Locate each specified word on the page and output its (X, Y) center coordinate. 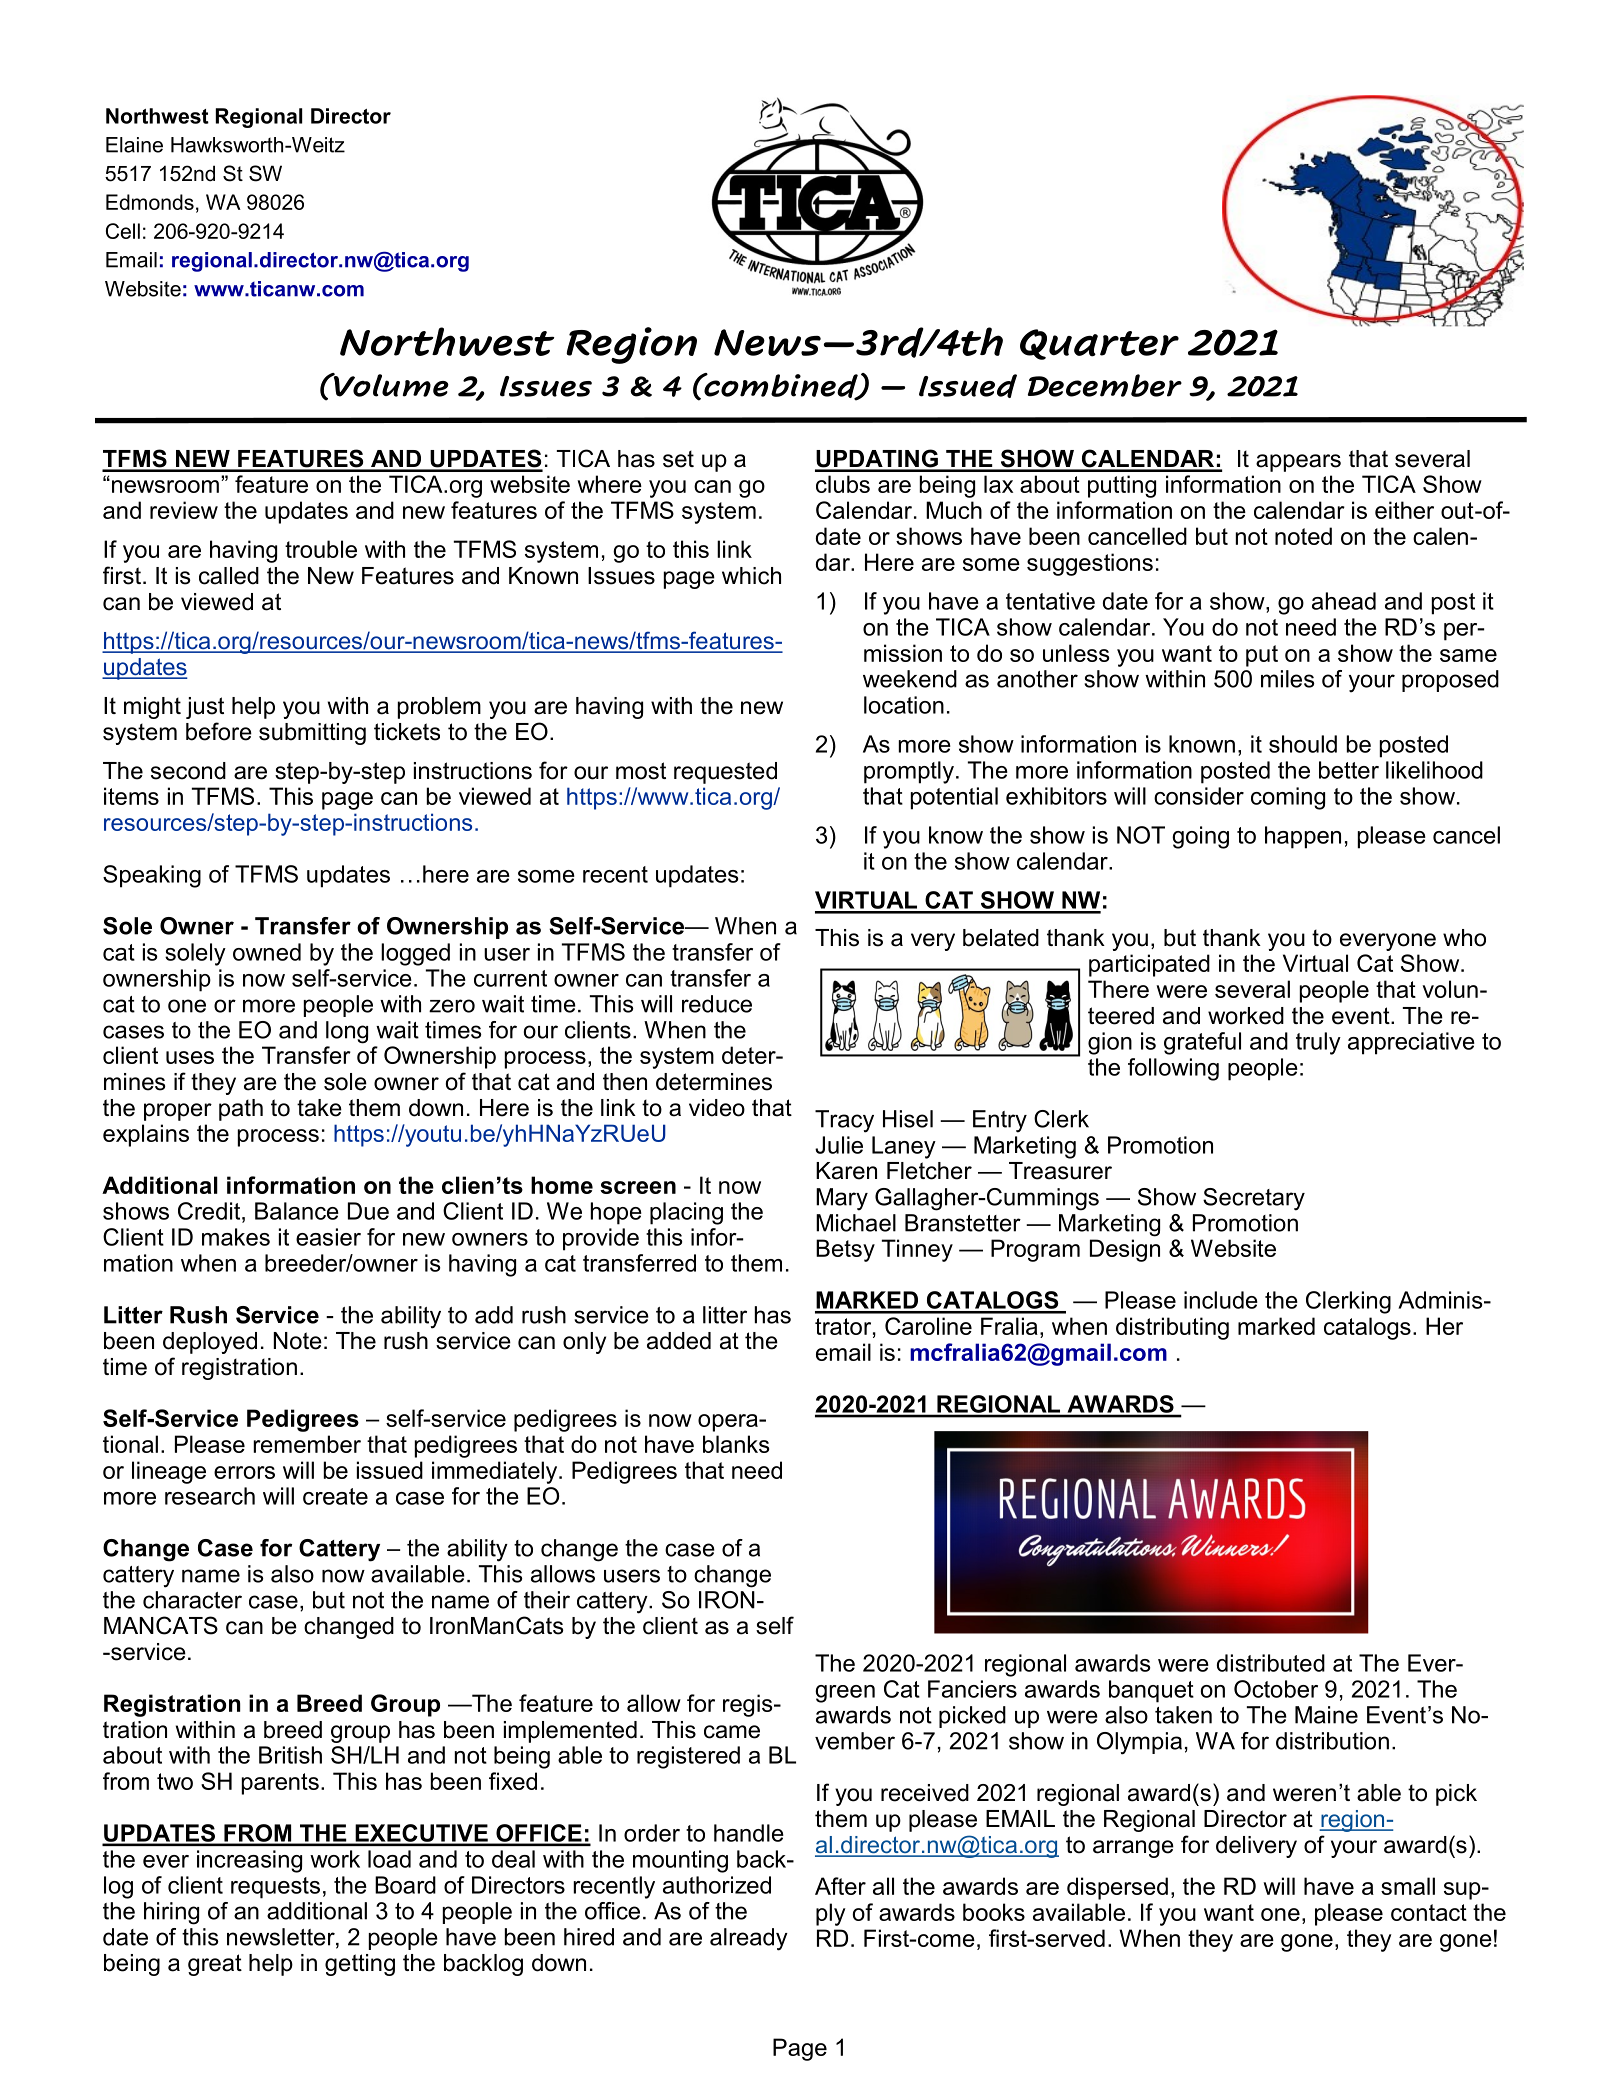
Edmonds (150, 202)
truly (1318, 1043)
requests (275, 1888)
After (840, 1886)
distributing (1172, 1328)
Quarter (1099, 344)
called (229, 576)
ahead (1344, 601)
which (751, 576)
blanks (736, 1444)
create (335, 1496)
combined (781, 386)
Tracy (844, 1121)
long (347, 1032)
